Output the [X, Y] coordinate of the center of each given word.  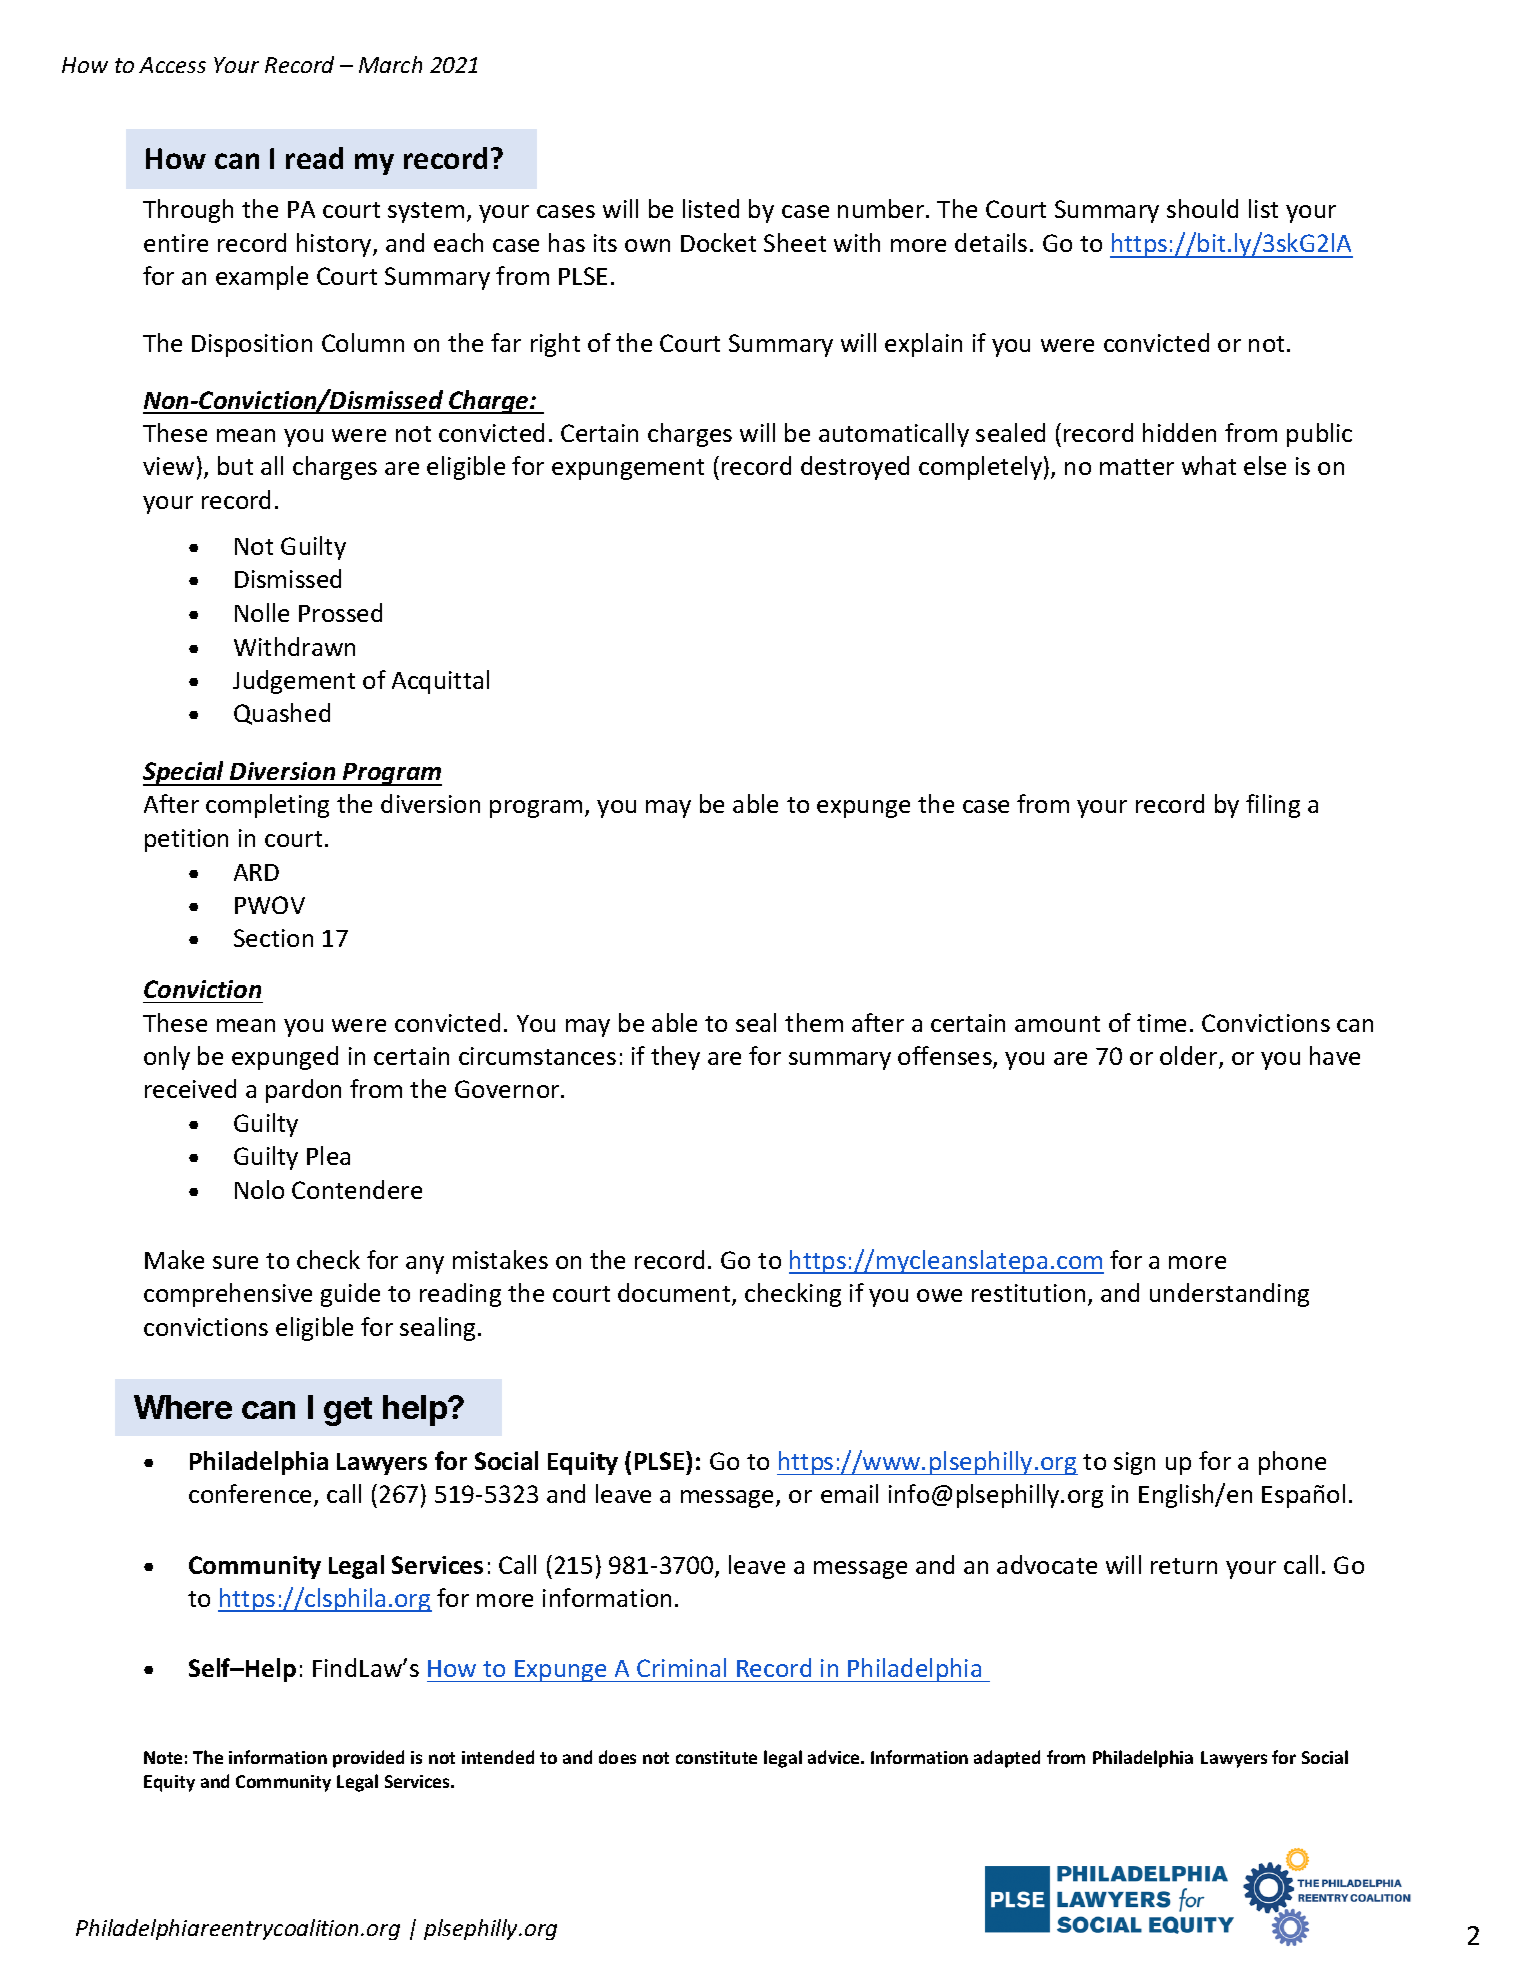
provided [368, 1759]
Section [273, 938]
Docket [718, 242]
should [1202, 208]
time [1161, 1023]
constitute [716, 1757]
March [390, 64]
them [814, 1022]
